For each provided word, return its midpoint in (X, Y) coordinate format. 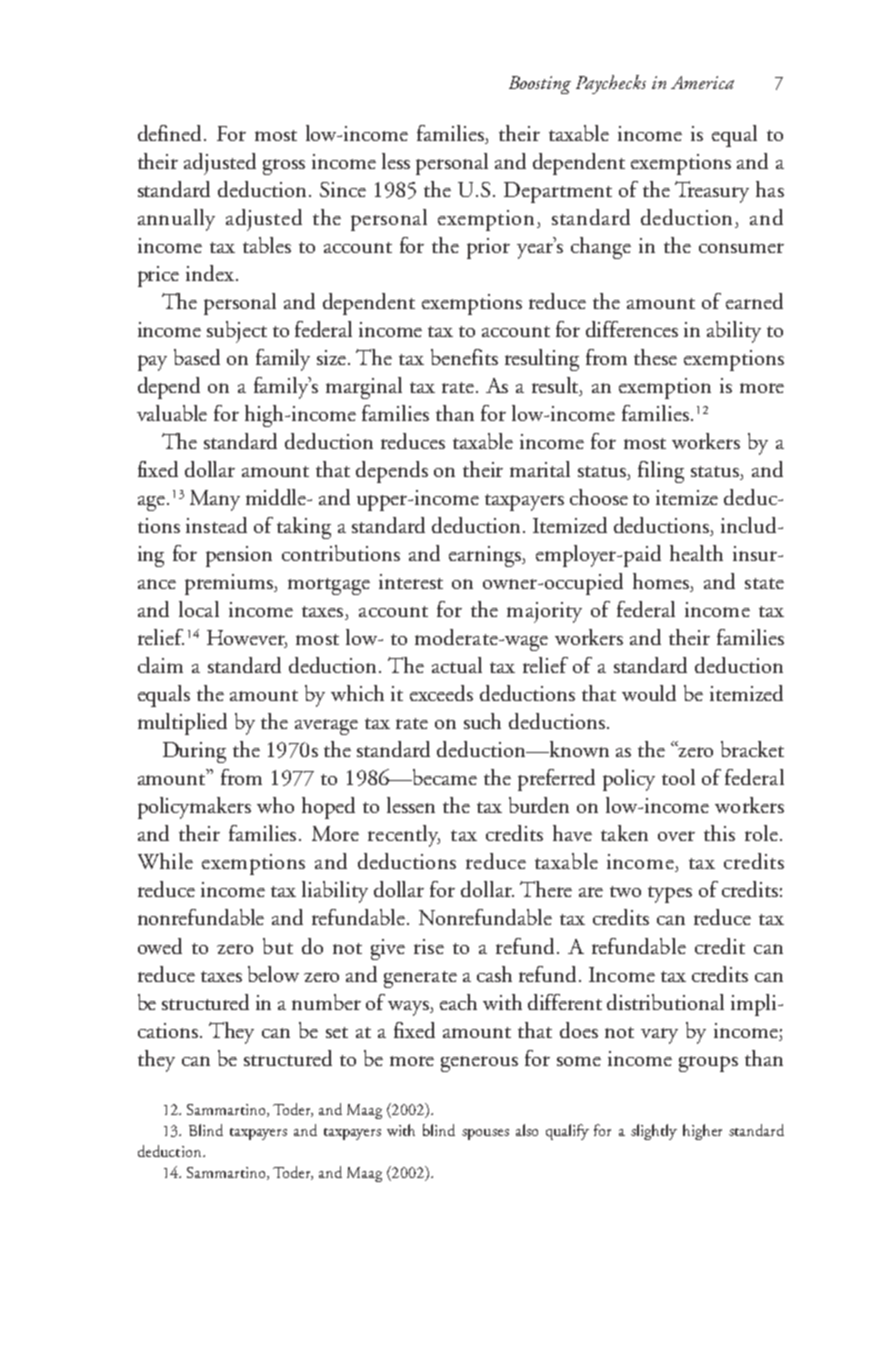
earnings (486, 556)
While (165, 861)
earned (754, 301)
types (670, 894)
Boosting (540, 85)
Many (215, 500)
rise (429, 946)
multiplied (182, 724)
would (649, 693)
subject (237, 332)
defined (171, 133)
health (696, 553)
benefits (464, 357)
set (337, 1032)
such (482, 721)
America (702, 82)
